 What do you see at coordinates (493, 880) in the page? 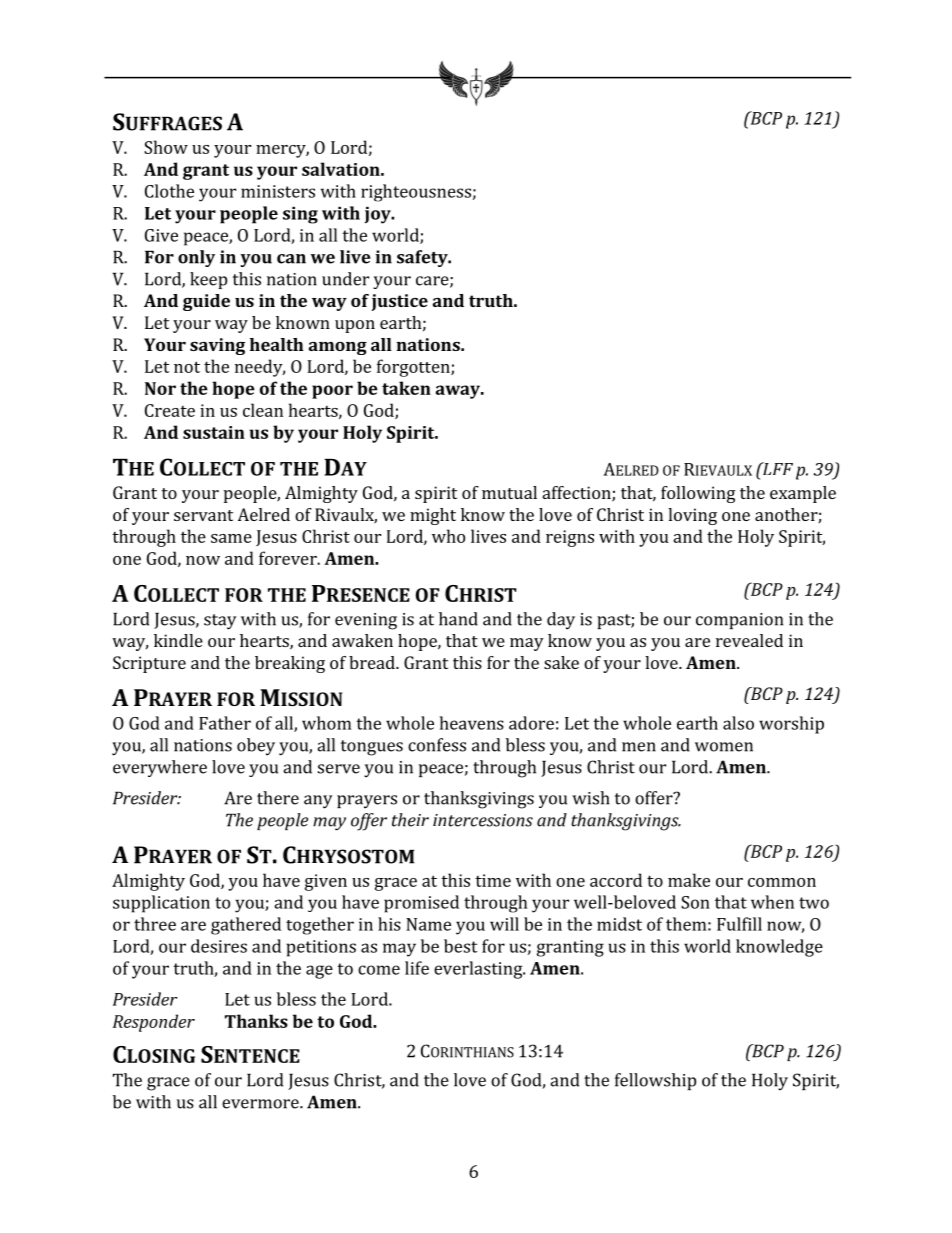
I see `time` at bounding box center [493, 880].
